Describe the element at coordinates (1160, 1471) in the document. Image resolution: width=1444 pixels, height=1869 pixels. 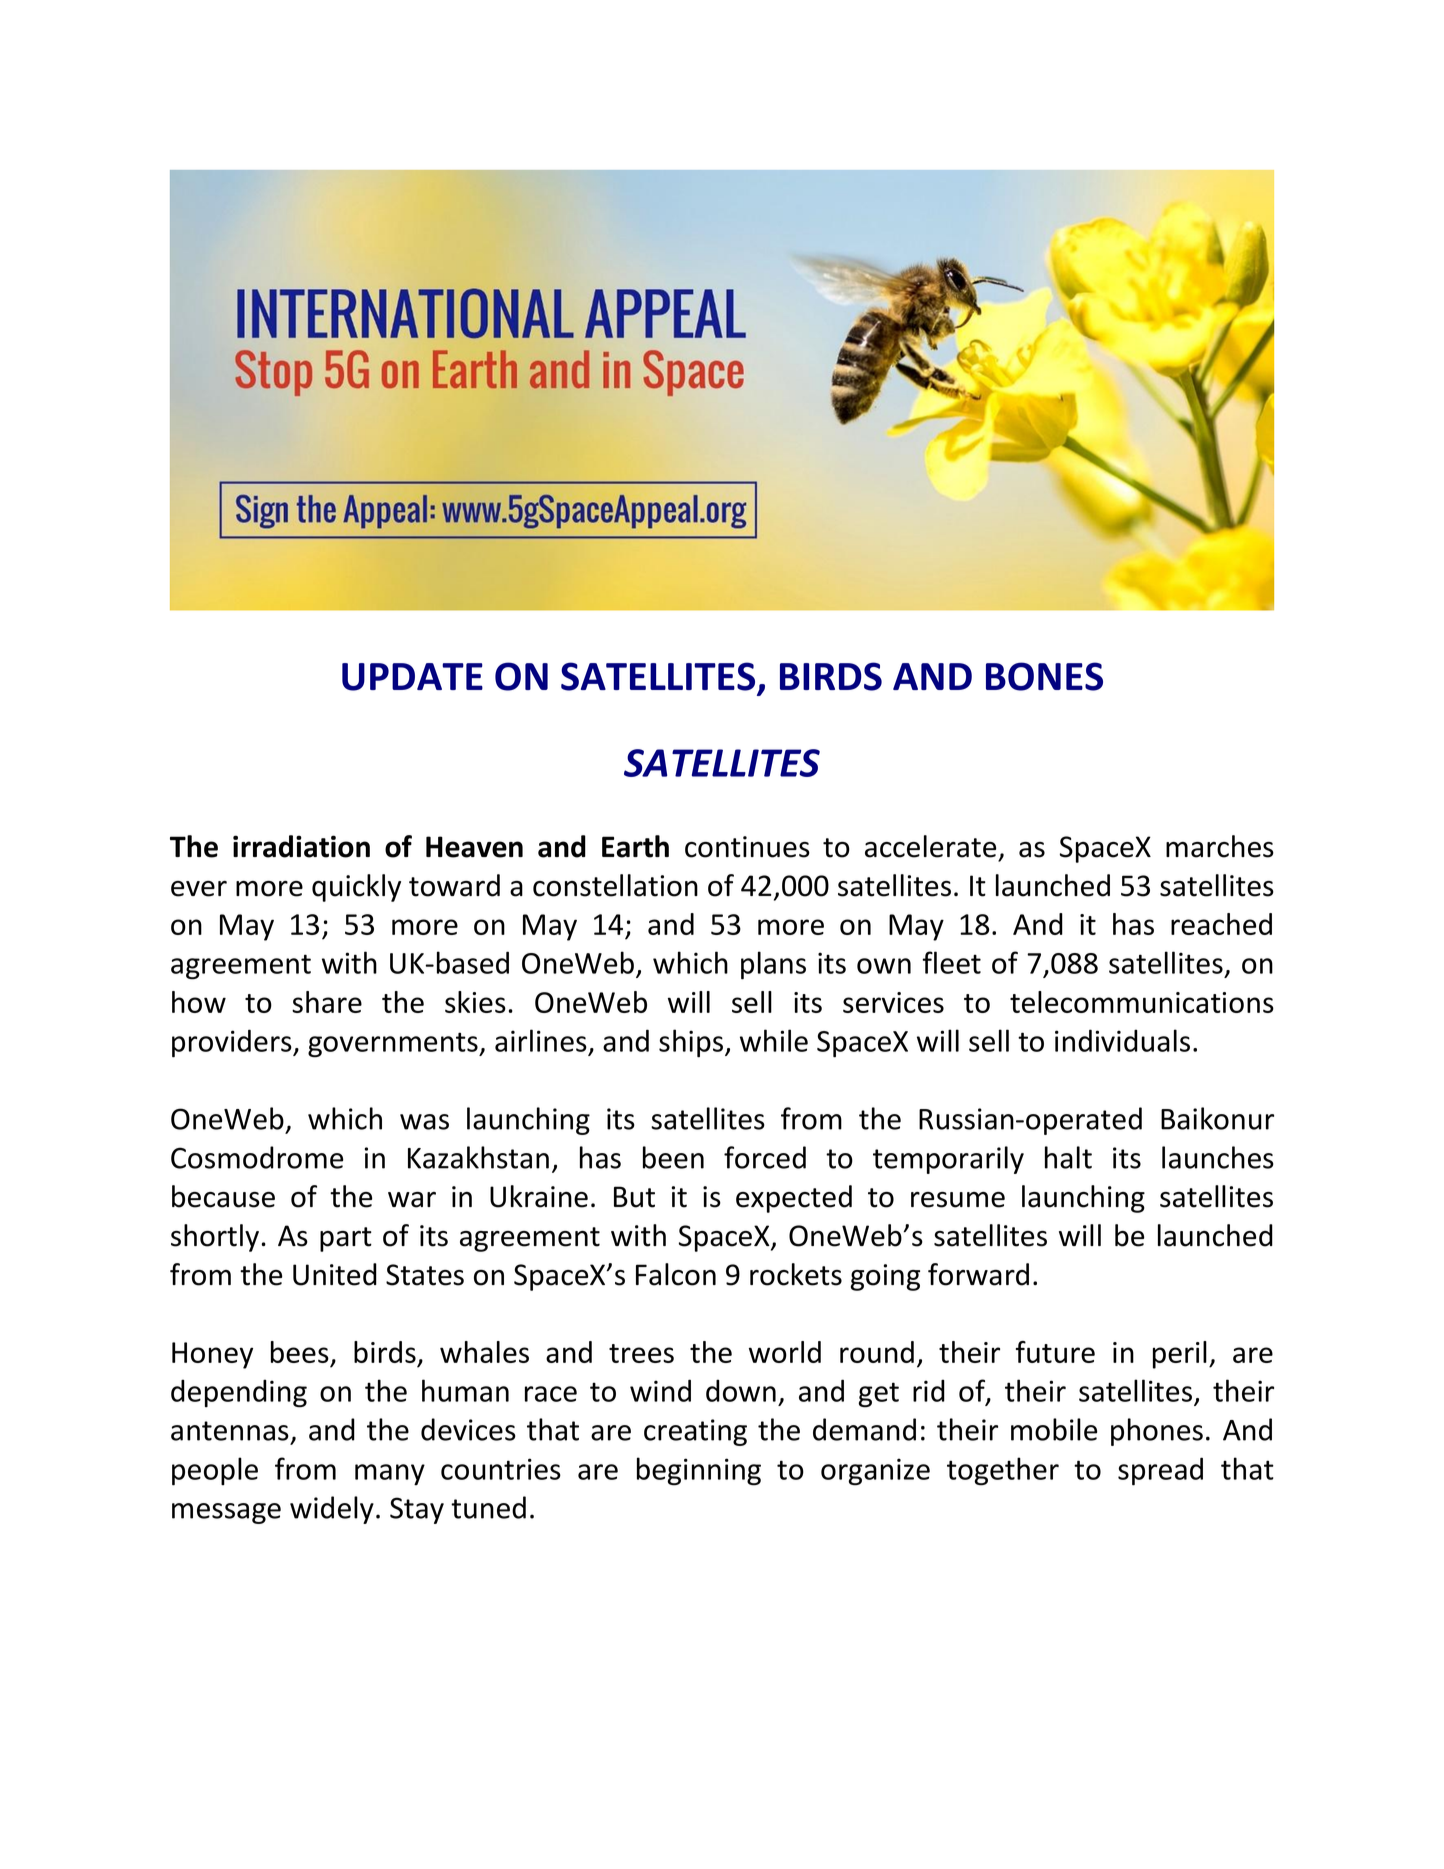
I see `spread` at that location.
